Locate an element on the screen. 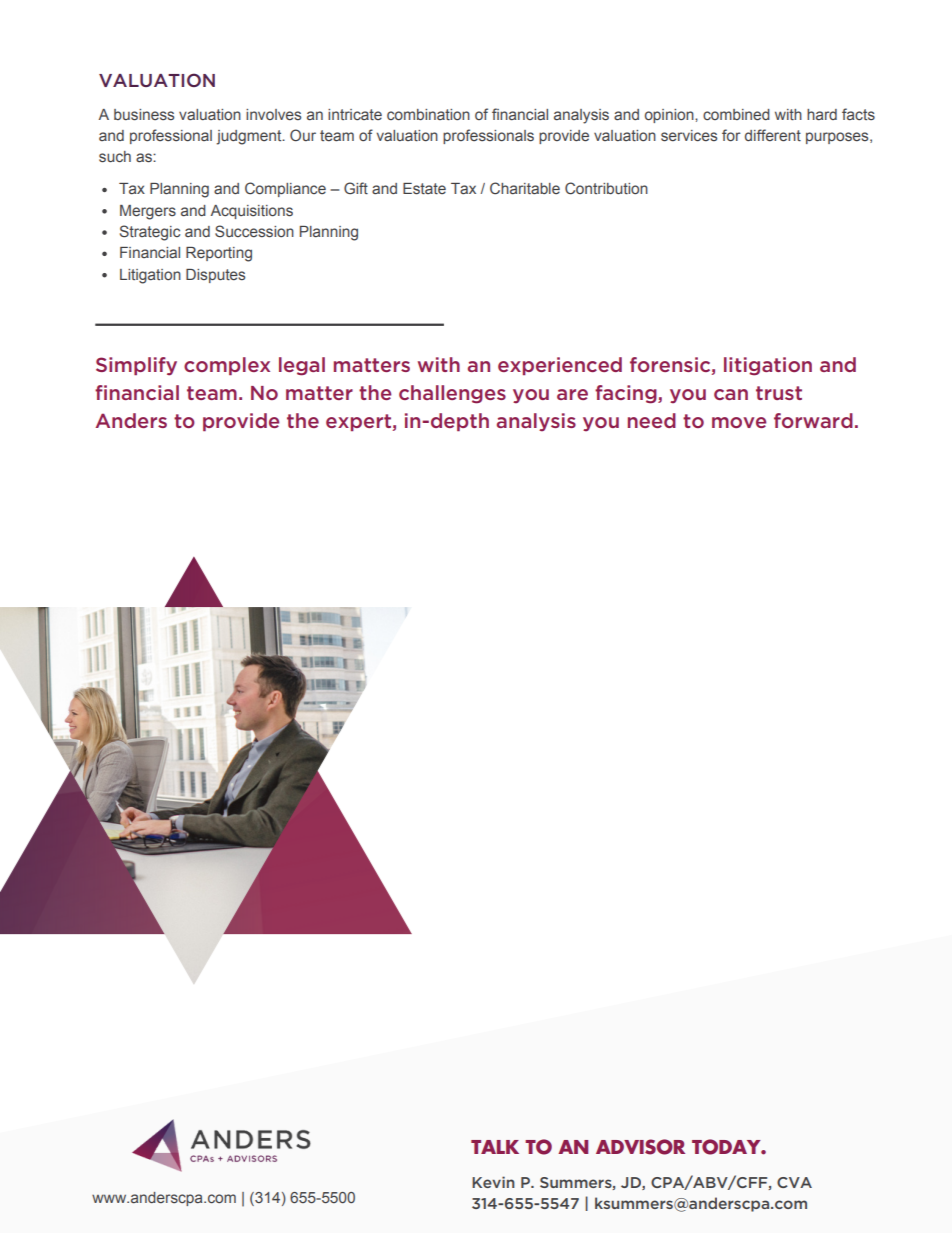 The height and width of the screenshot is (1233, 952). Charitable is located at coordinates (525, 188).
